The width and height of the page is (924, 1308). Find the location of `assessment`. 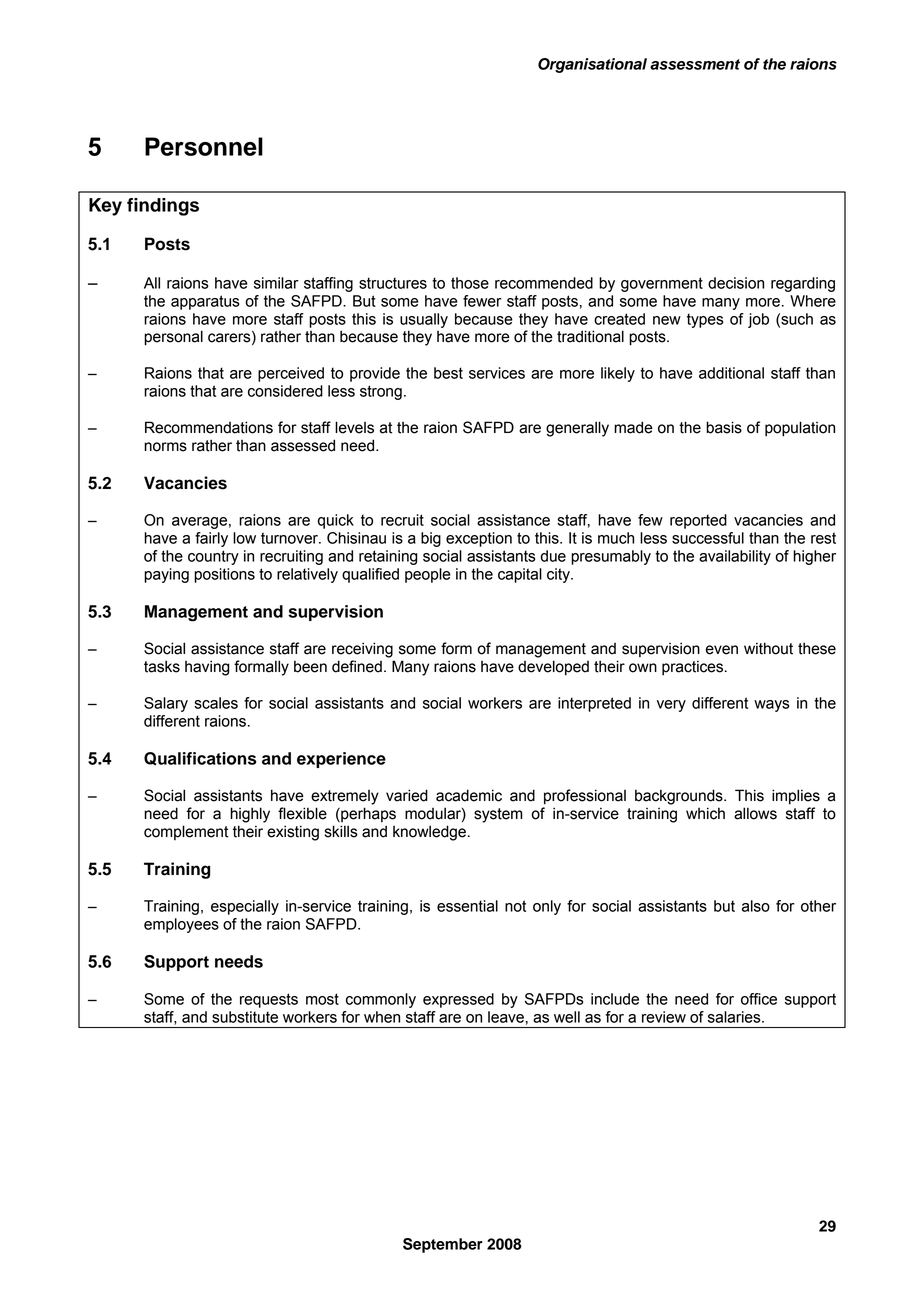

assessment is located at coordinates (695, 64).
